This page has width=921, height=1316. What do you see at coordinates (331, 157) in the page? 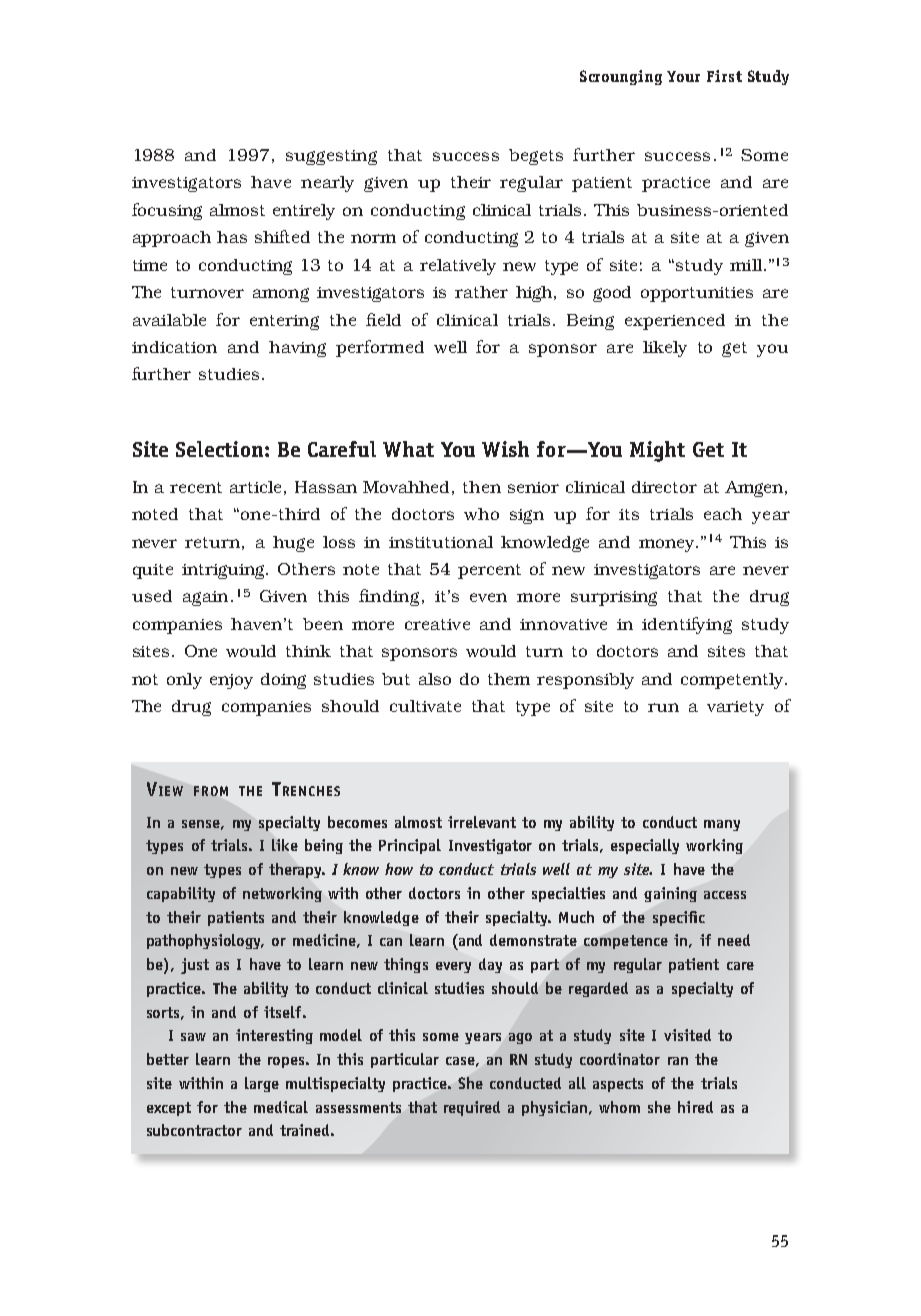
I see `suggesting` at bounding box center [331, 157].
